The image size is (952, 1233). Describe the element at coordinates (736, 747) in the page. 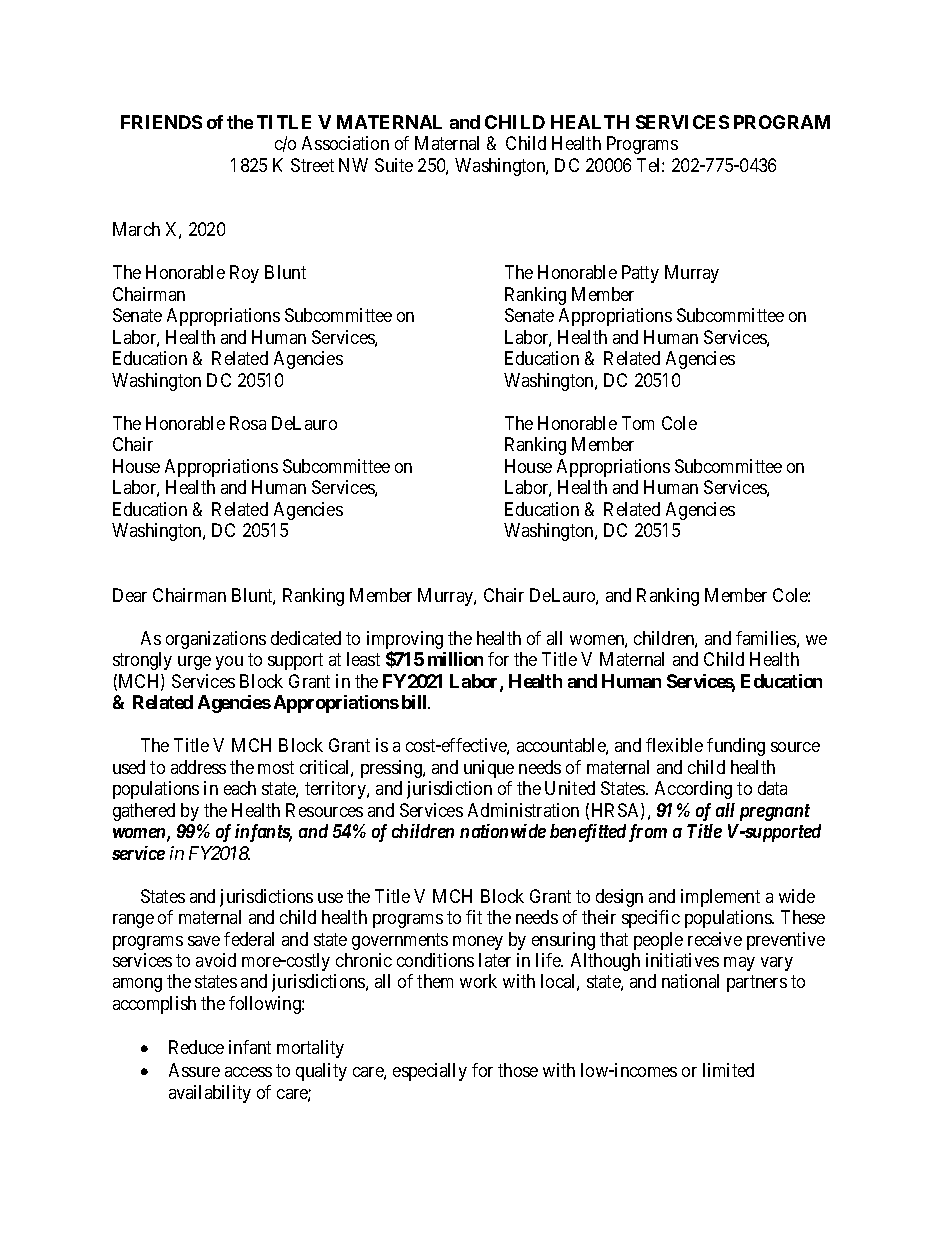

I see `funding` at that location.
